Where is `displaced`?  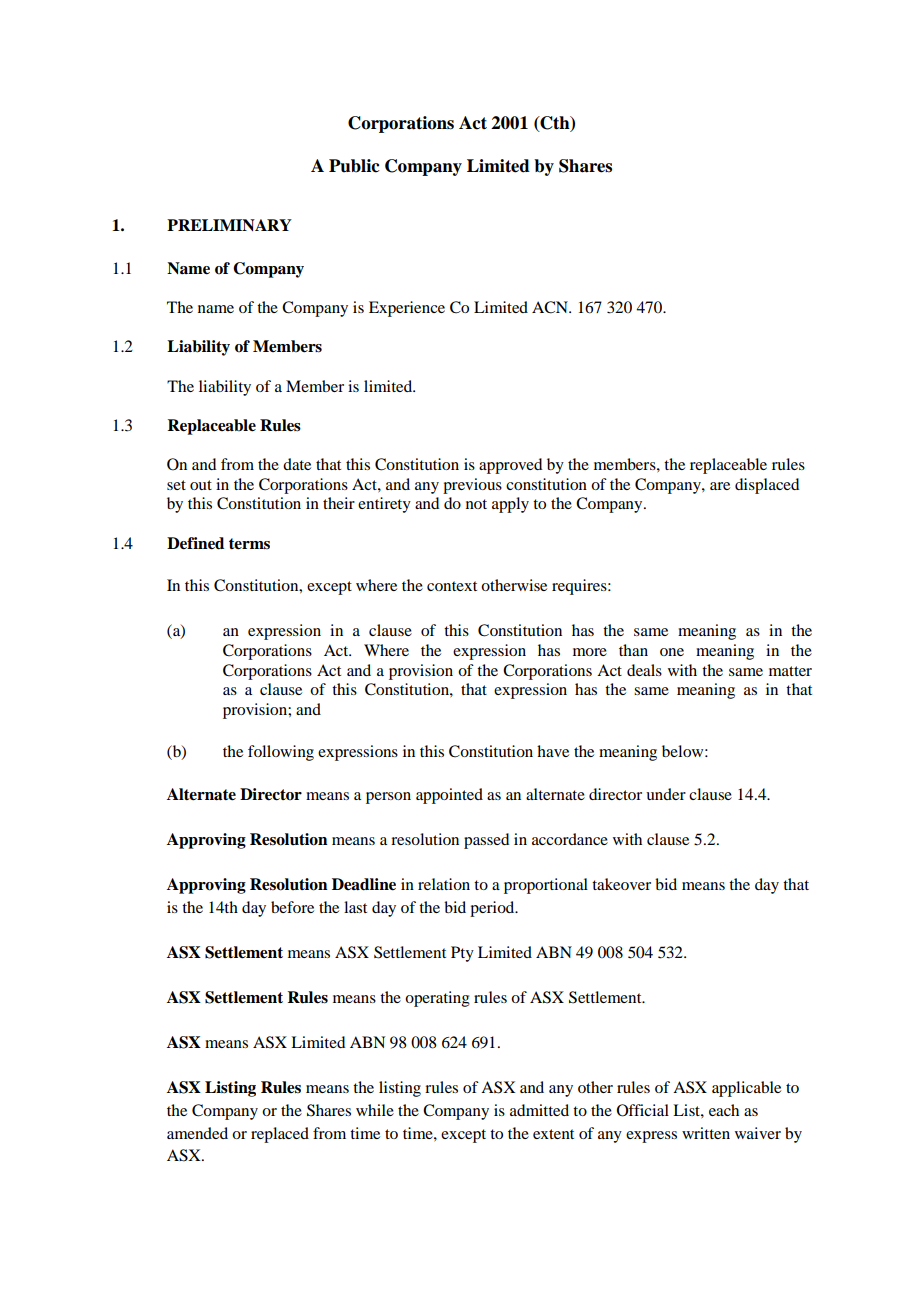 displaced is located at coordinates (767, 486).
